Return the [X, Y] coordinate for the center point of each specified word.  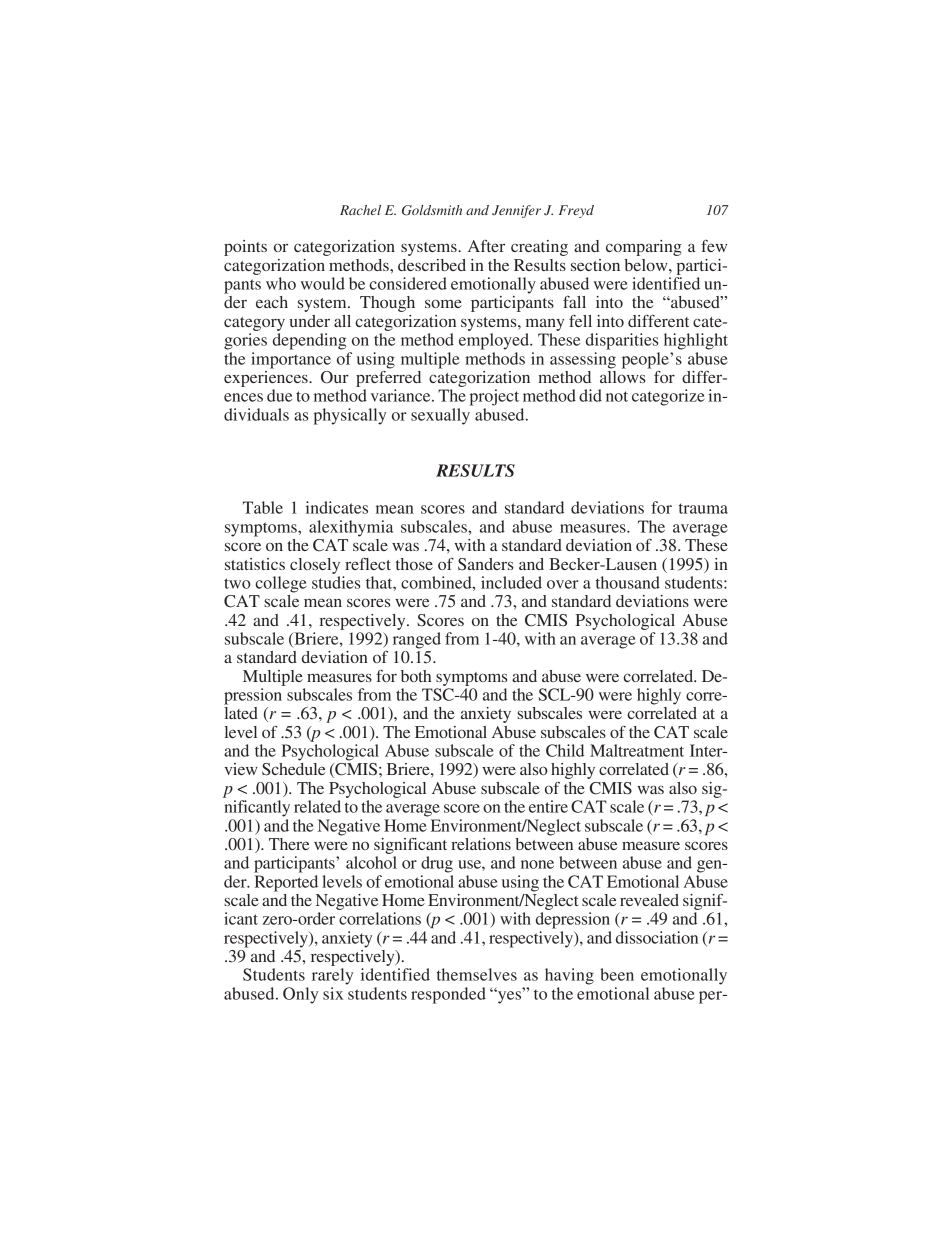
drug [437, 864]
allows [622, 375]
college [281, 584]
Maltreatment [637, 750]
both [416, 676]
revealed [649, 900]
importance [291, 360]
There [289, 844]
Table [263, 507]
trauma [703, 508]
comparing [644, 248]
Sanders [485, 564]
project [494, 397]
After [486, 246]
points [245, 248]
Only [300, 995]
